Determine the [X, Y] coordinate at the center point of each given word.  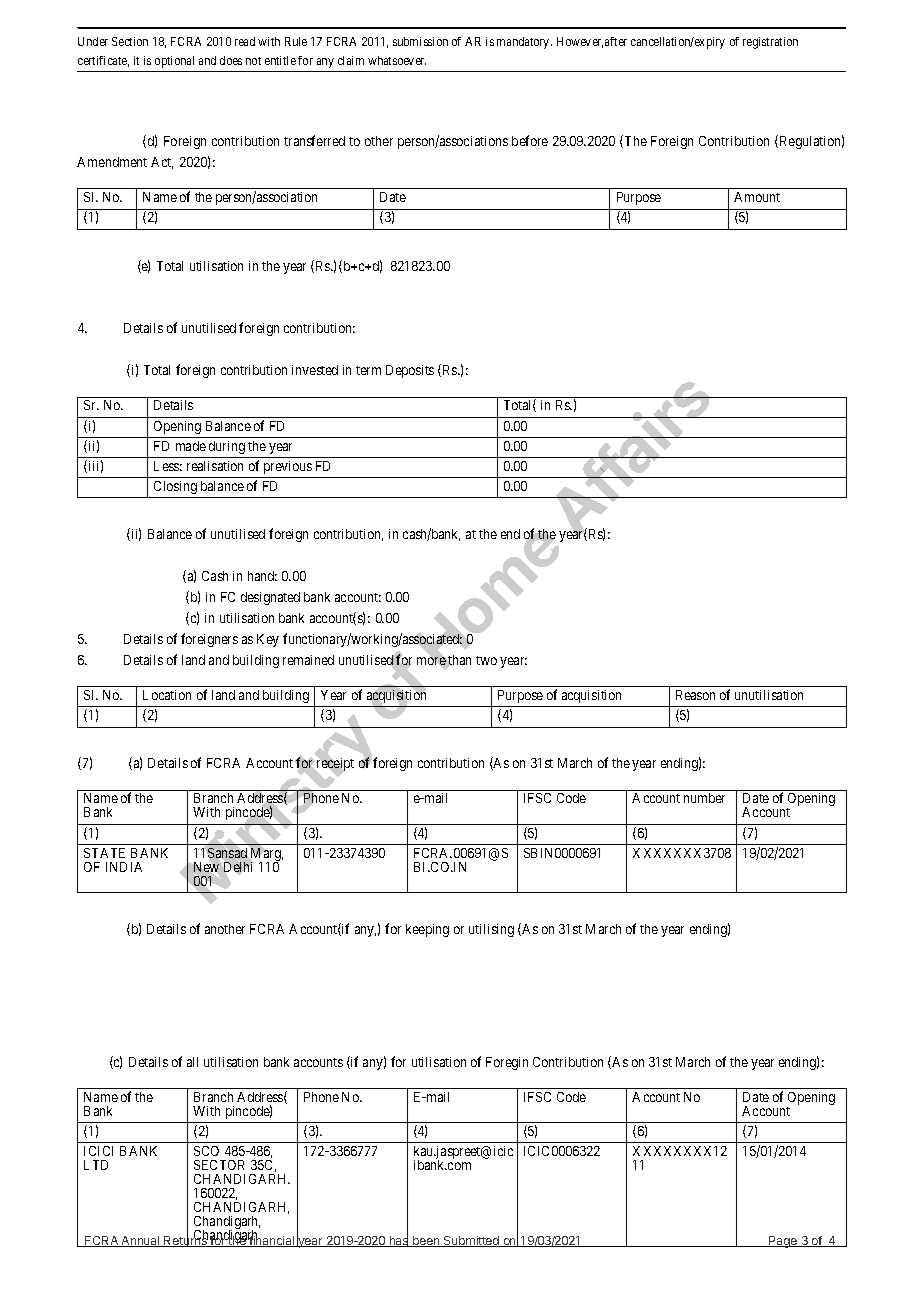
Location [167, 695]
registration [770, 43]
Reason [695, 695]
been [426, 1241]
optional [174, 62]
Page [783, 1242]
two [486, 660]
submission [420, 41]
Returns [186, 1240]
